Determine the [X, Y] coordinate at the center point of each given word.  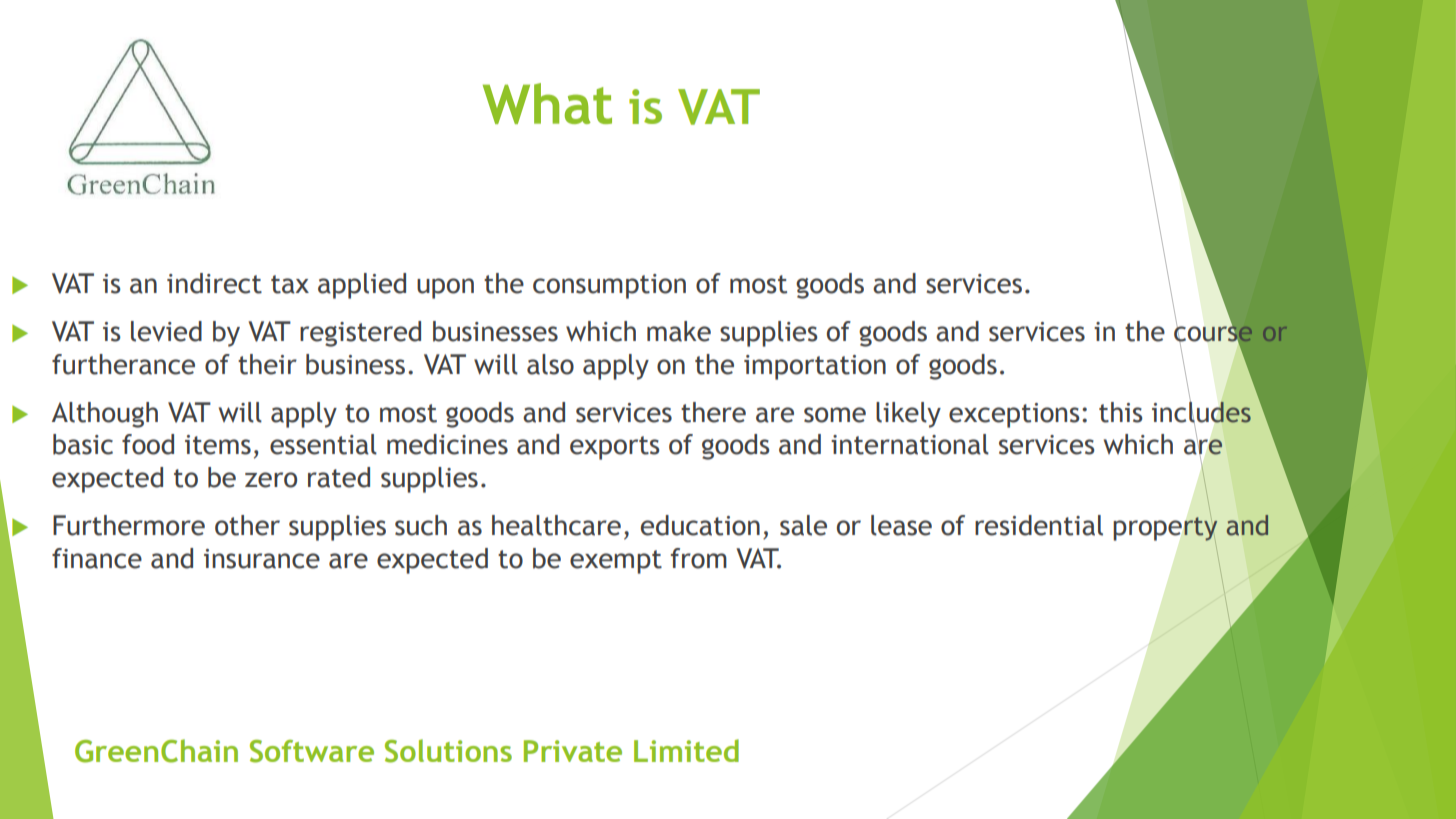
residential [1039, 525]
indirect [214, 283]
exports [615, 448]
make [679, 331]
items [218, 445]
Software [312, 751]
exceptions [1014, 415]
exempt [616, 562]
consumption [609, 286]
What [547, 103]
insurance [262, 559]
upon [445, 288]
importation [815, 367]
